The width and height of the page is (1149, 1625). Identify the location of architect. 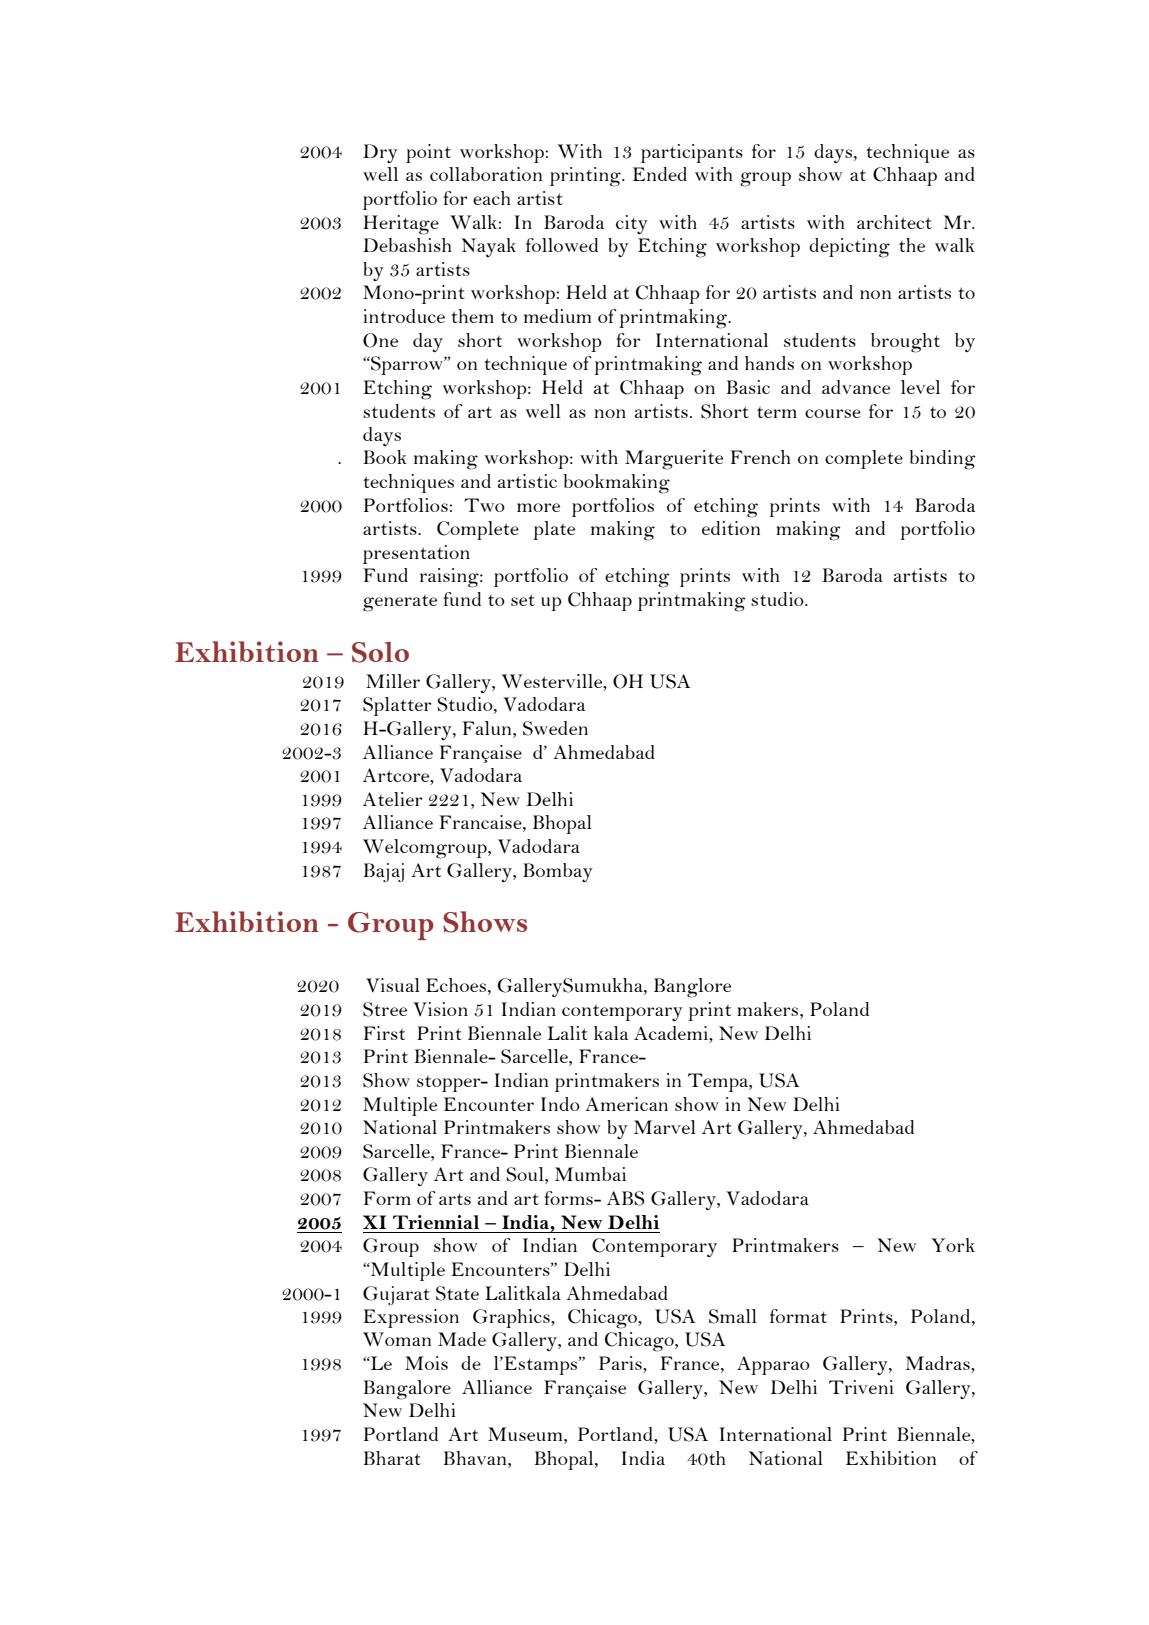
(894, 222).
